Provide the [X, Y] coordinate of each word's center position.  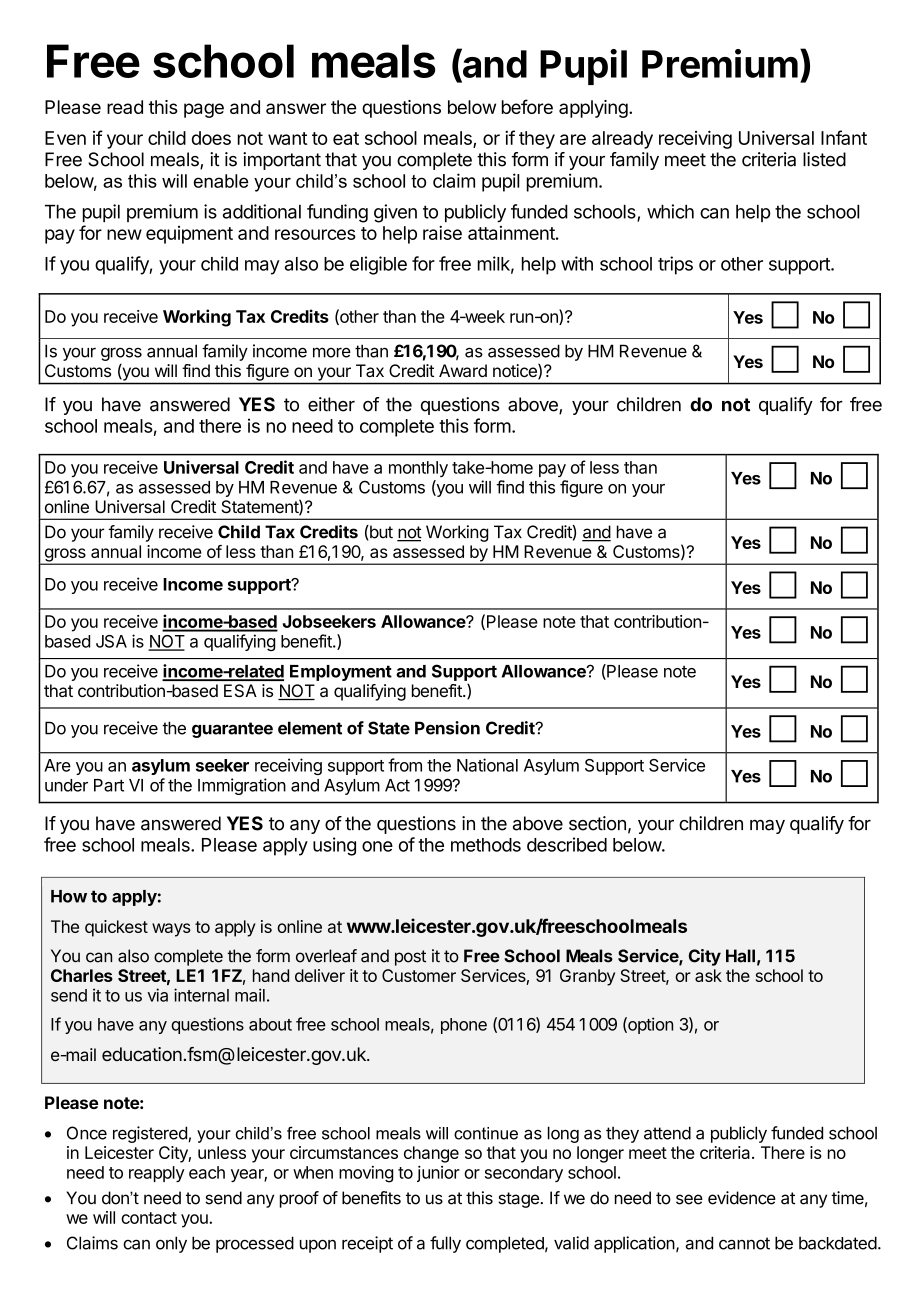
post [410, 958]
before [527, 106]
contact [149, 1218]
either [331, 404]
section [597, 823]
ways [171, 930]
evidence [742, 1198]
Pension [447, 728]
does [211, 138]
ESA [240, 690]
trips [675, 265]
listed [824, 159]
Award [463, 370]
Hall [740, 956]
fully [445, 1244]
